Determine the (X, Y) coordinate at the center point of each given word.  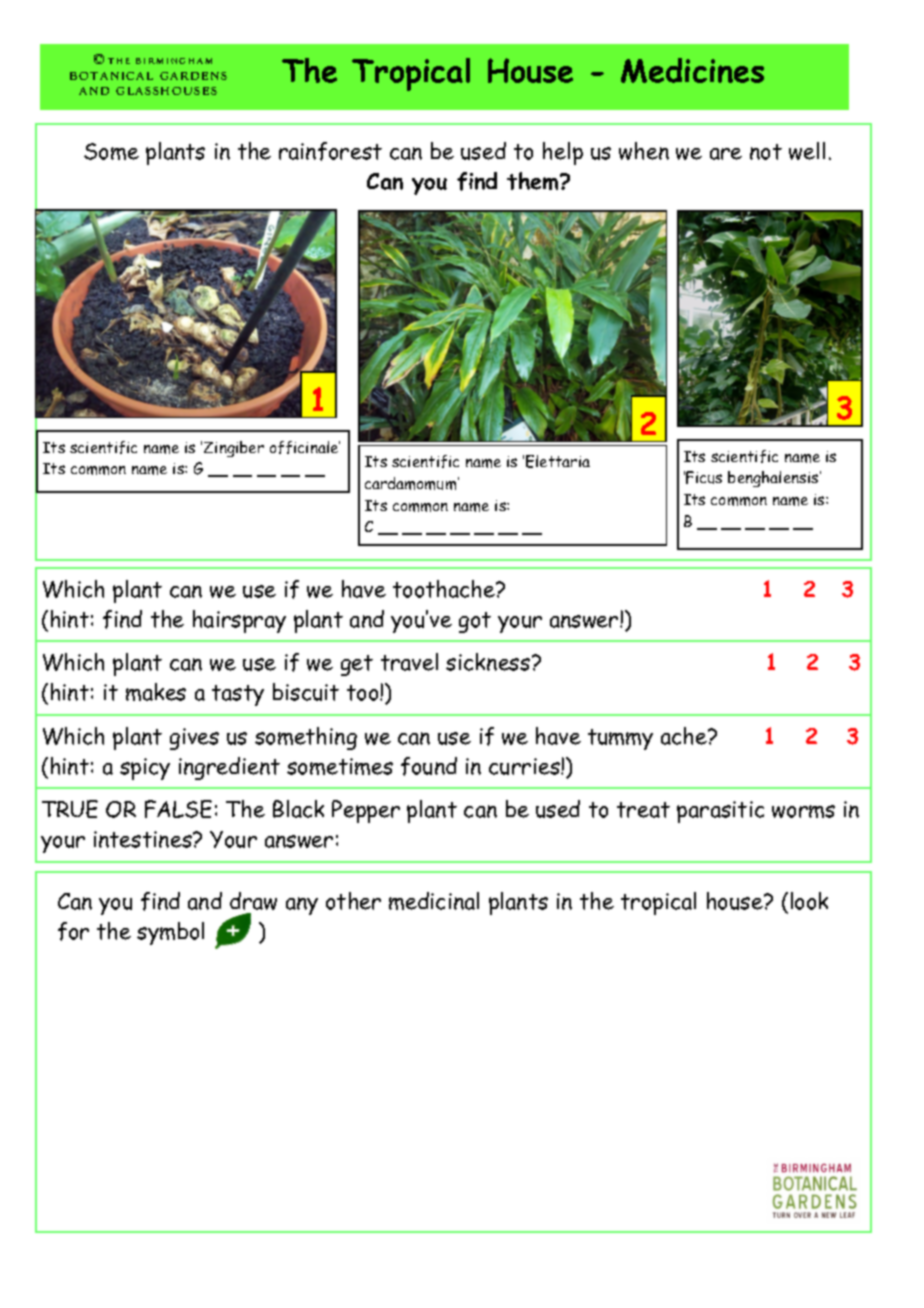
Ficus (704, 477)
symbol (170, 933)
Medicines (692, 70)
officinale (305, 447)
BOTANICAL (111, 76)
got (475, 622)
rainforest (330, 151)
